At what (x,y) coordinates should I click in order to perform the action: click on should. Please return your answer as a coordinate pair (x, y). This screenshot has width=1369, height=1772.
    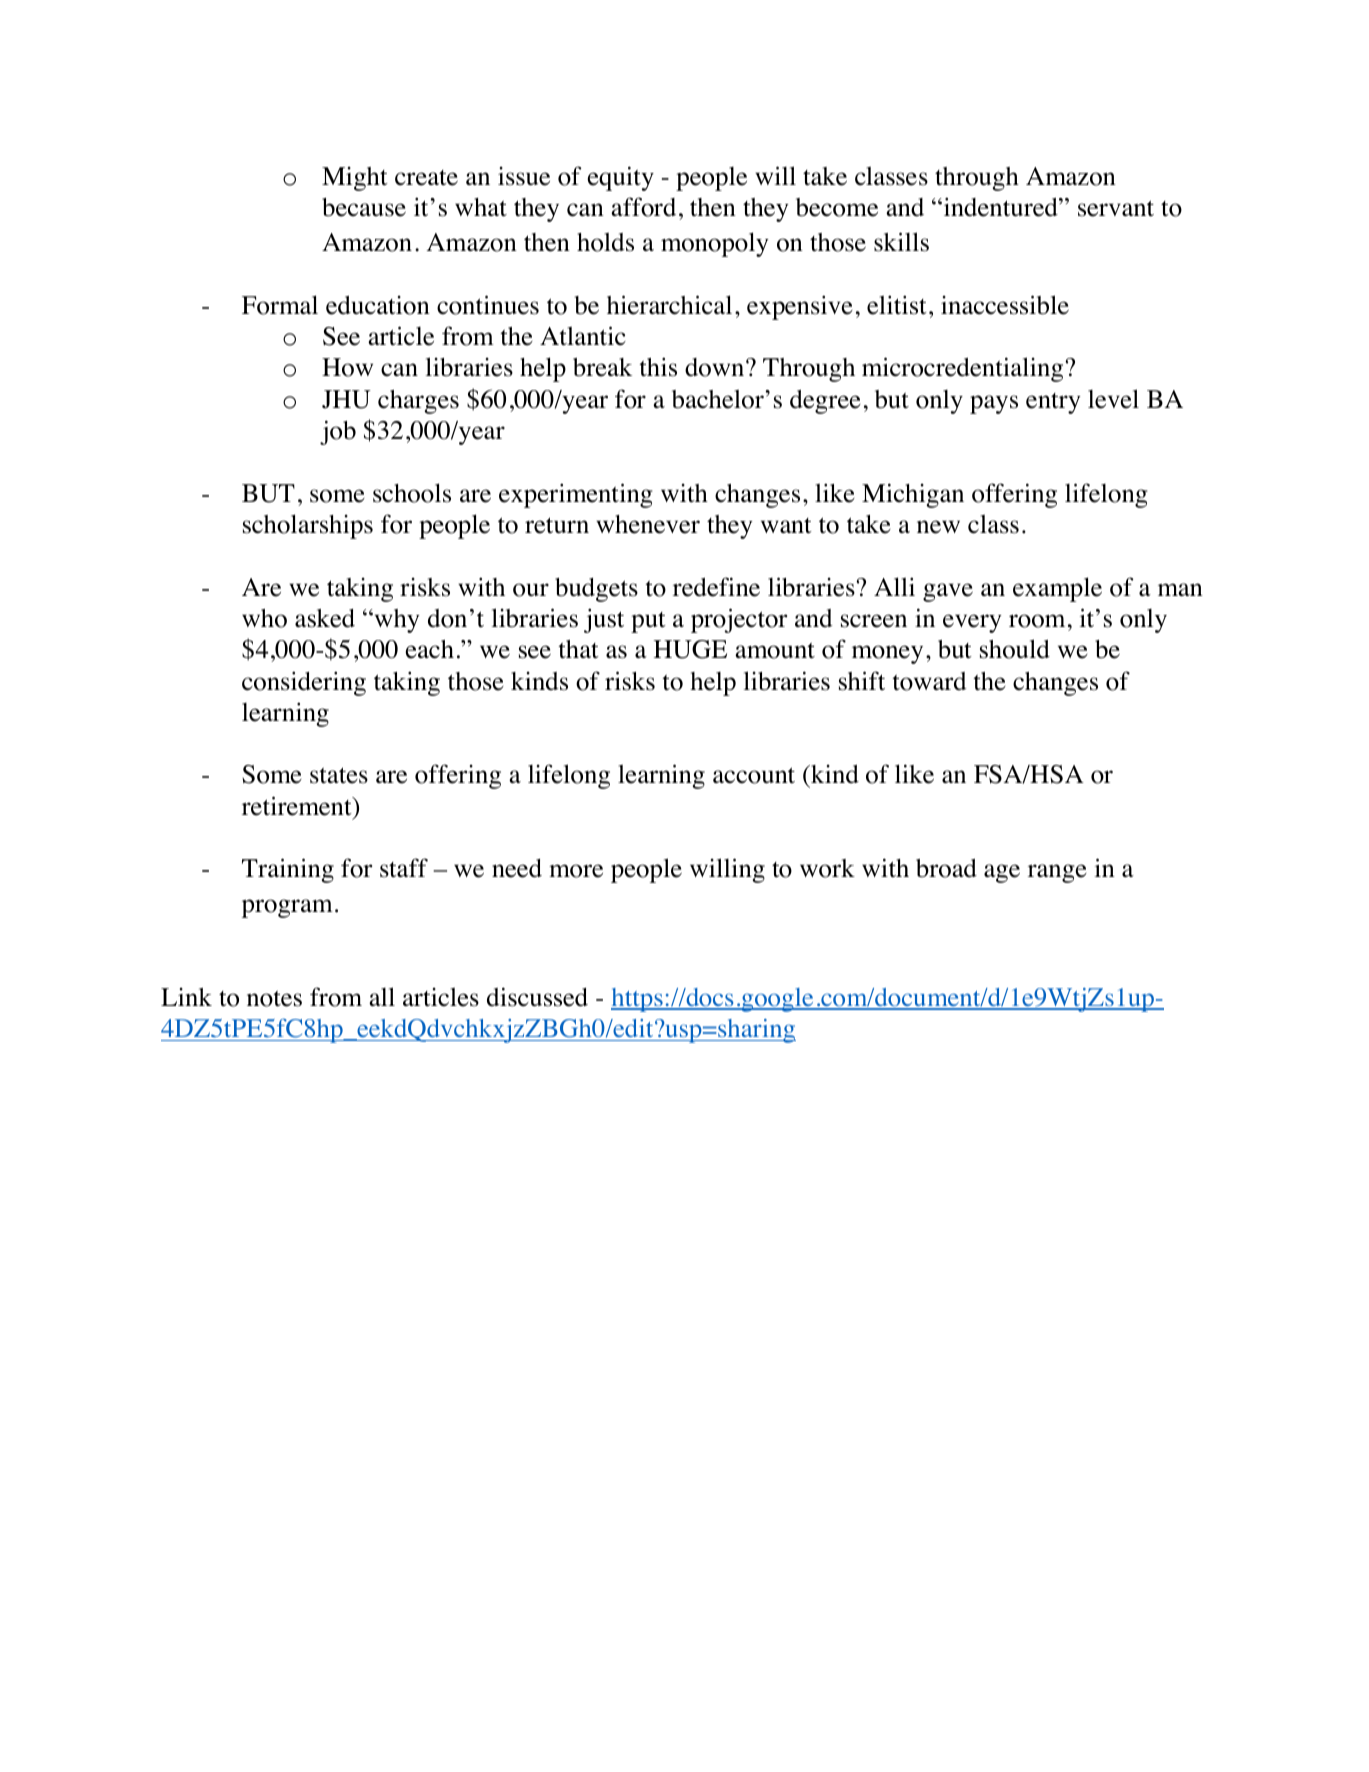
    Looking at the image, I should click on (1015, 649).
